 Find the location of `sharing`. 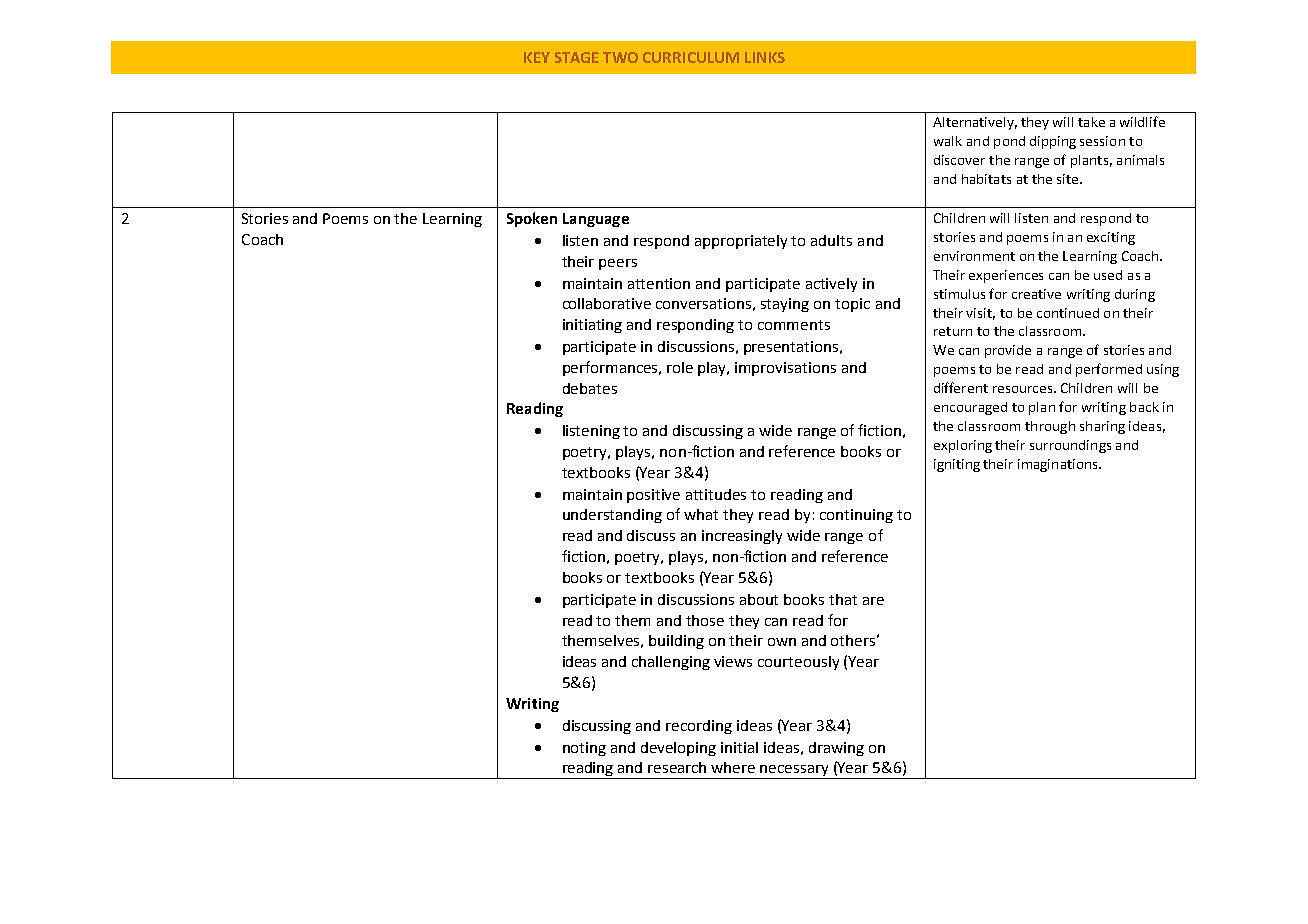

sharing is located at coordinates (1102, 427).
